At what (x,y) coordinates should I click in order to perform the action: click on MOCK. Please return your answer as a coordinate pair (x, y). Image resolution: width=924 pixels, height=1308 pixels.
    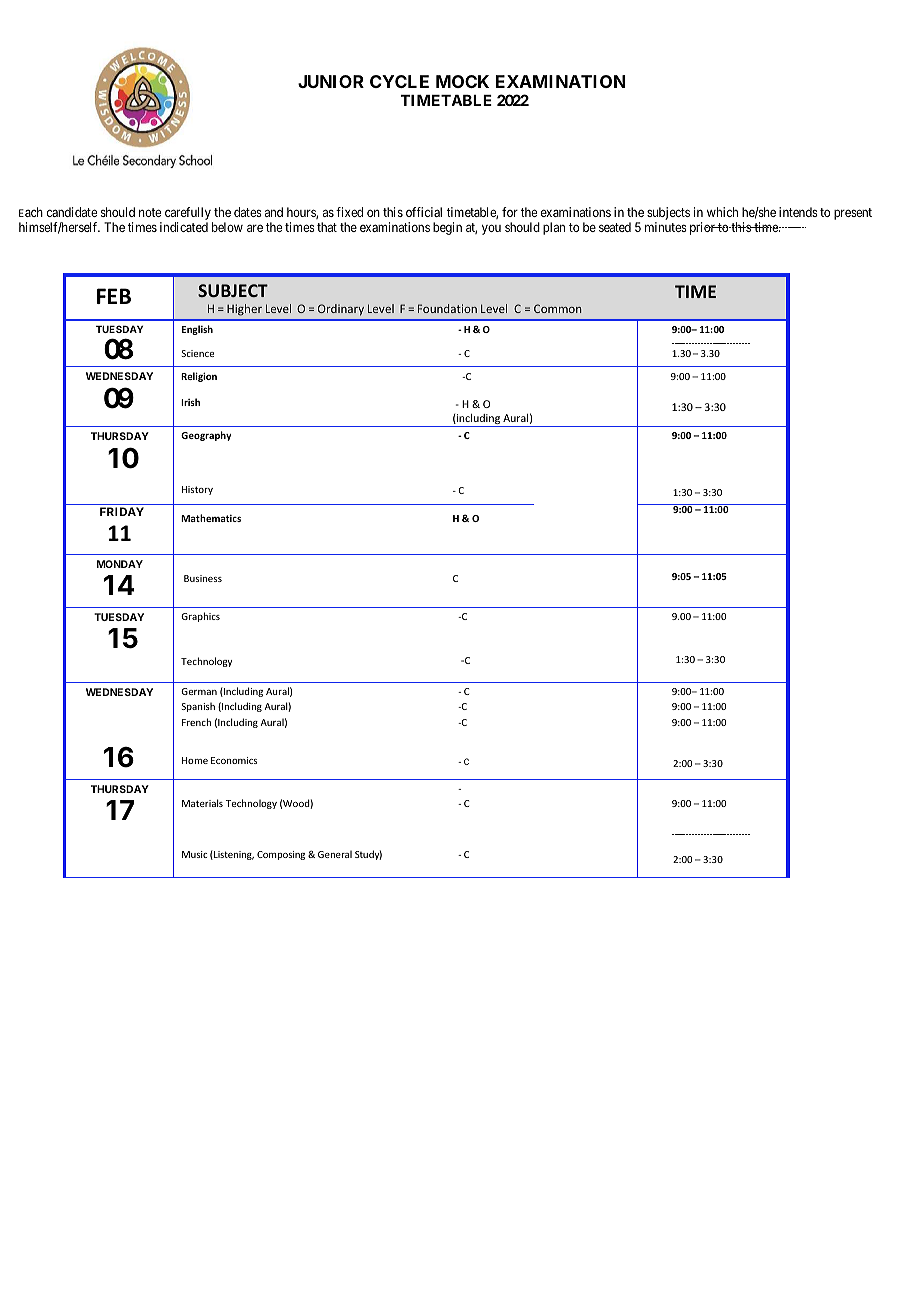
    Looking at the image, I should click on (462, 81).
